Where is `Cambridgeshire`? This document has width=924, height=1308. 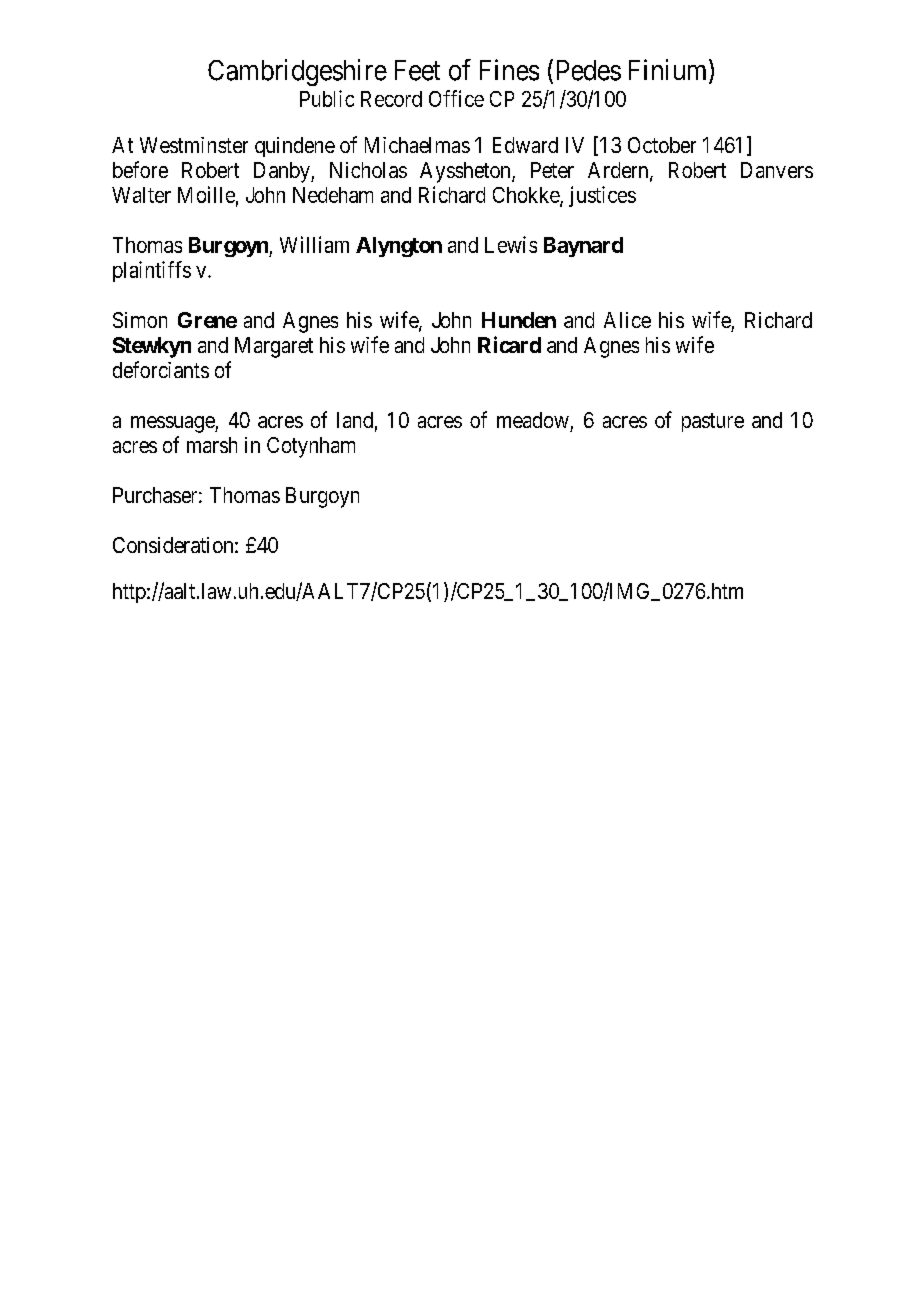
Cambridgeshire is located at coordinates (297, 72).
